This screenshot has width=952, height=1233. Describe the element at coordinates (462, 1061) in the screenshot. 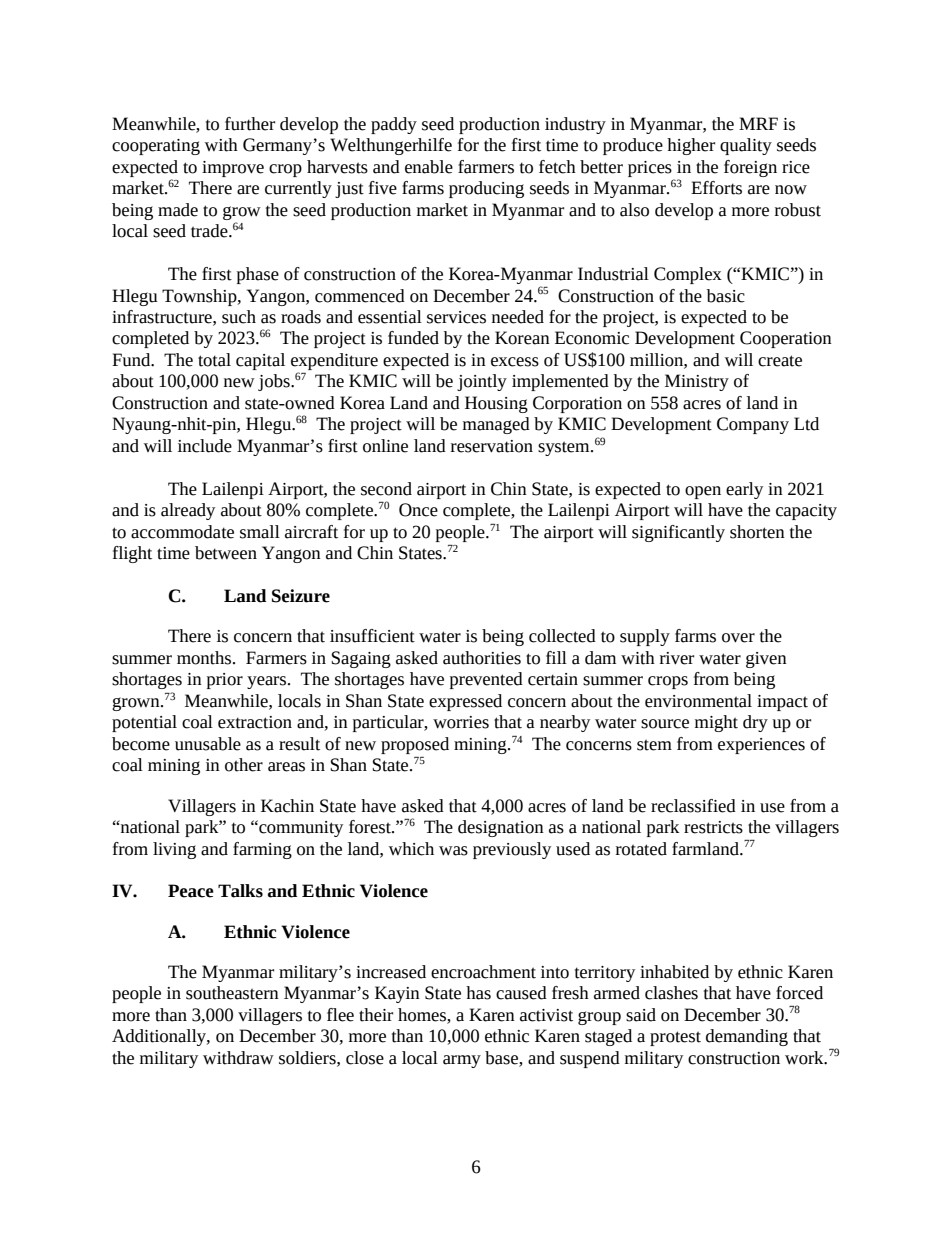

I see `army` at that location.
